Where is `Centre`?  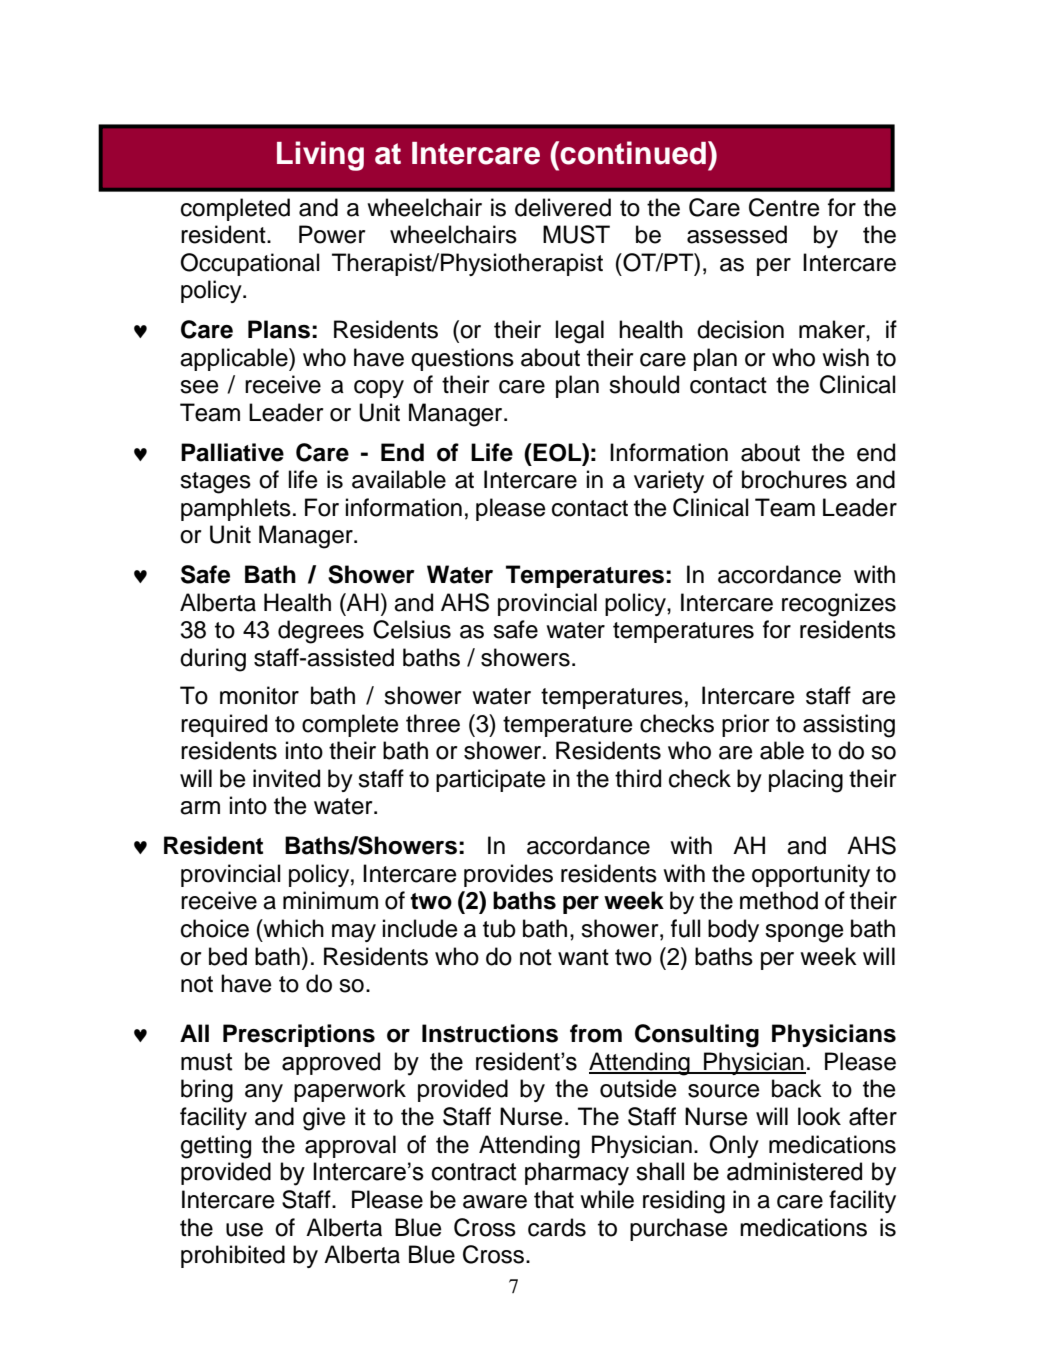
Centre is located at coordinates (784, 207).
